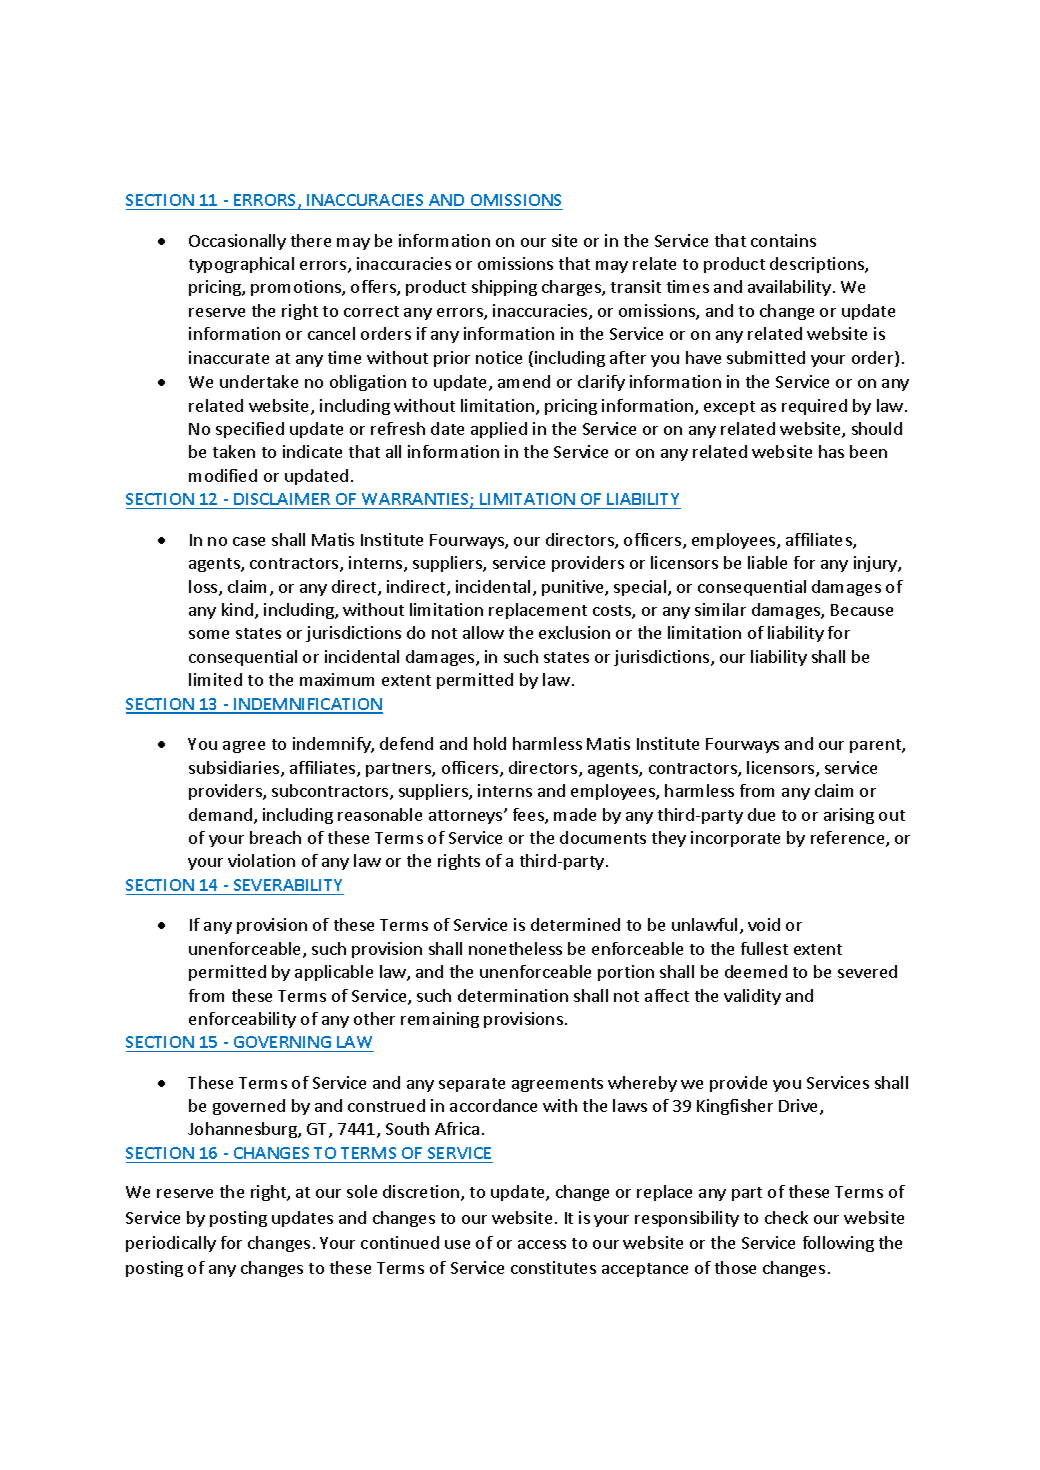 The image size is (1040, 1470). What do you see at coordinates (513, 995) in the page?
I see `determination` at bounding box center [513, 995].
